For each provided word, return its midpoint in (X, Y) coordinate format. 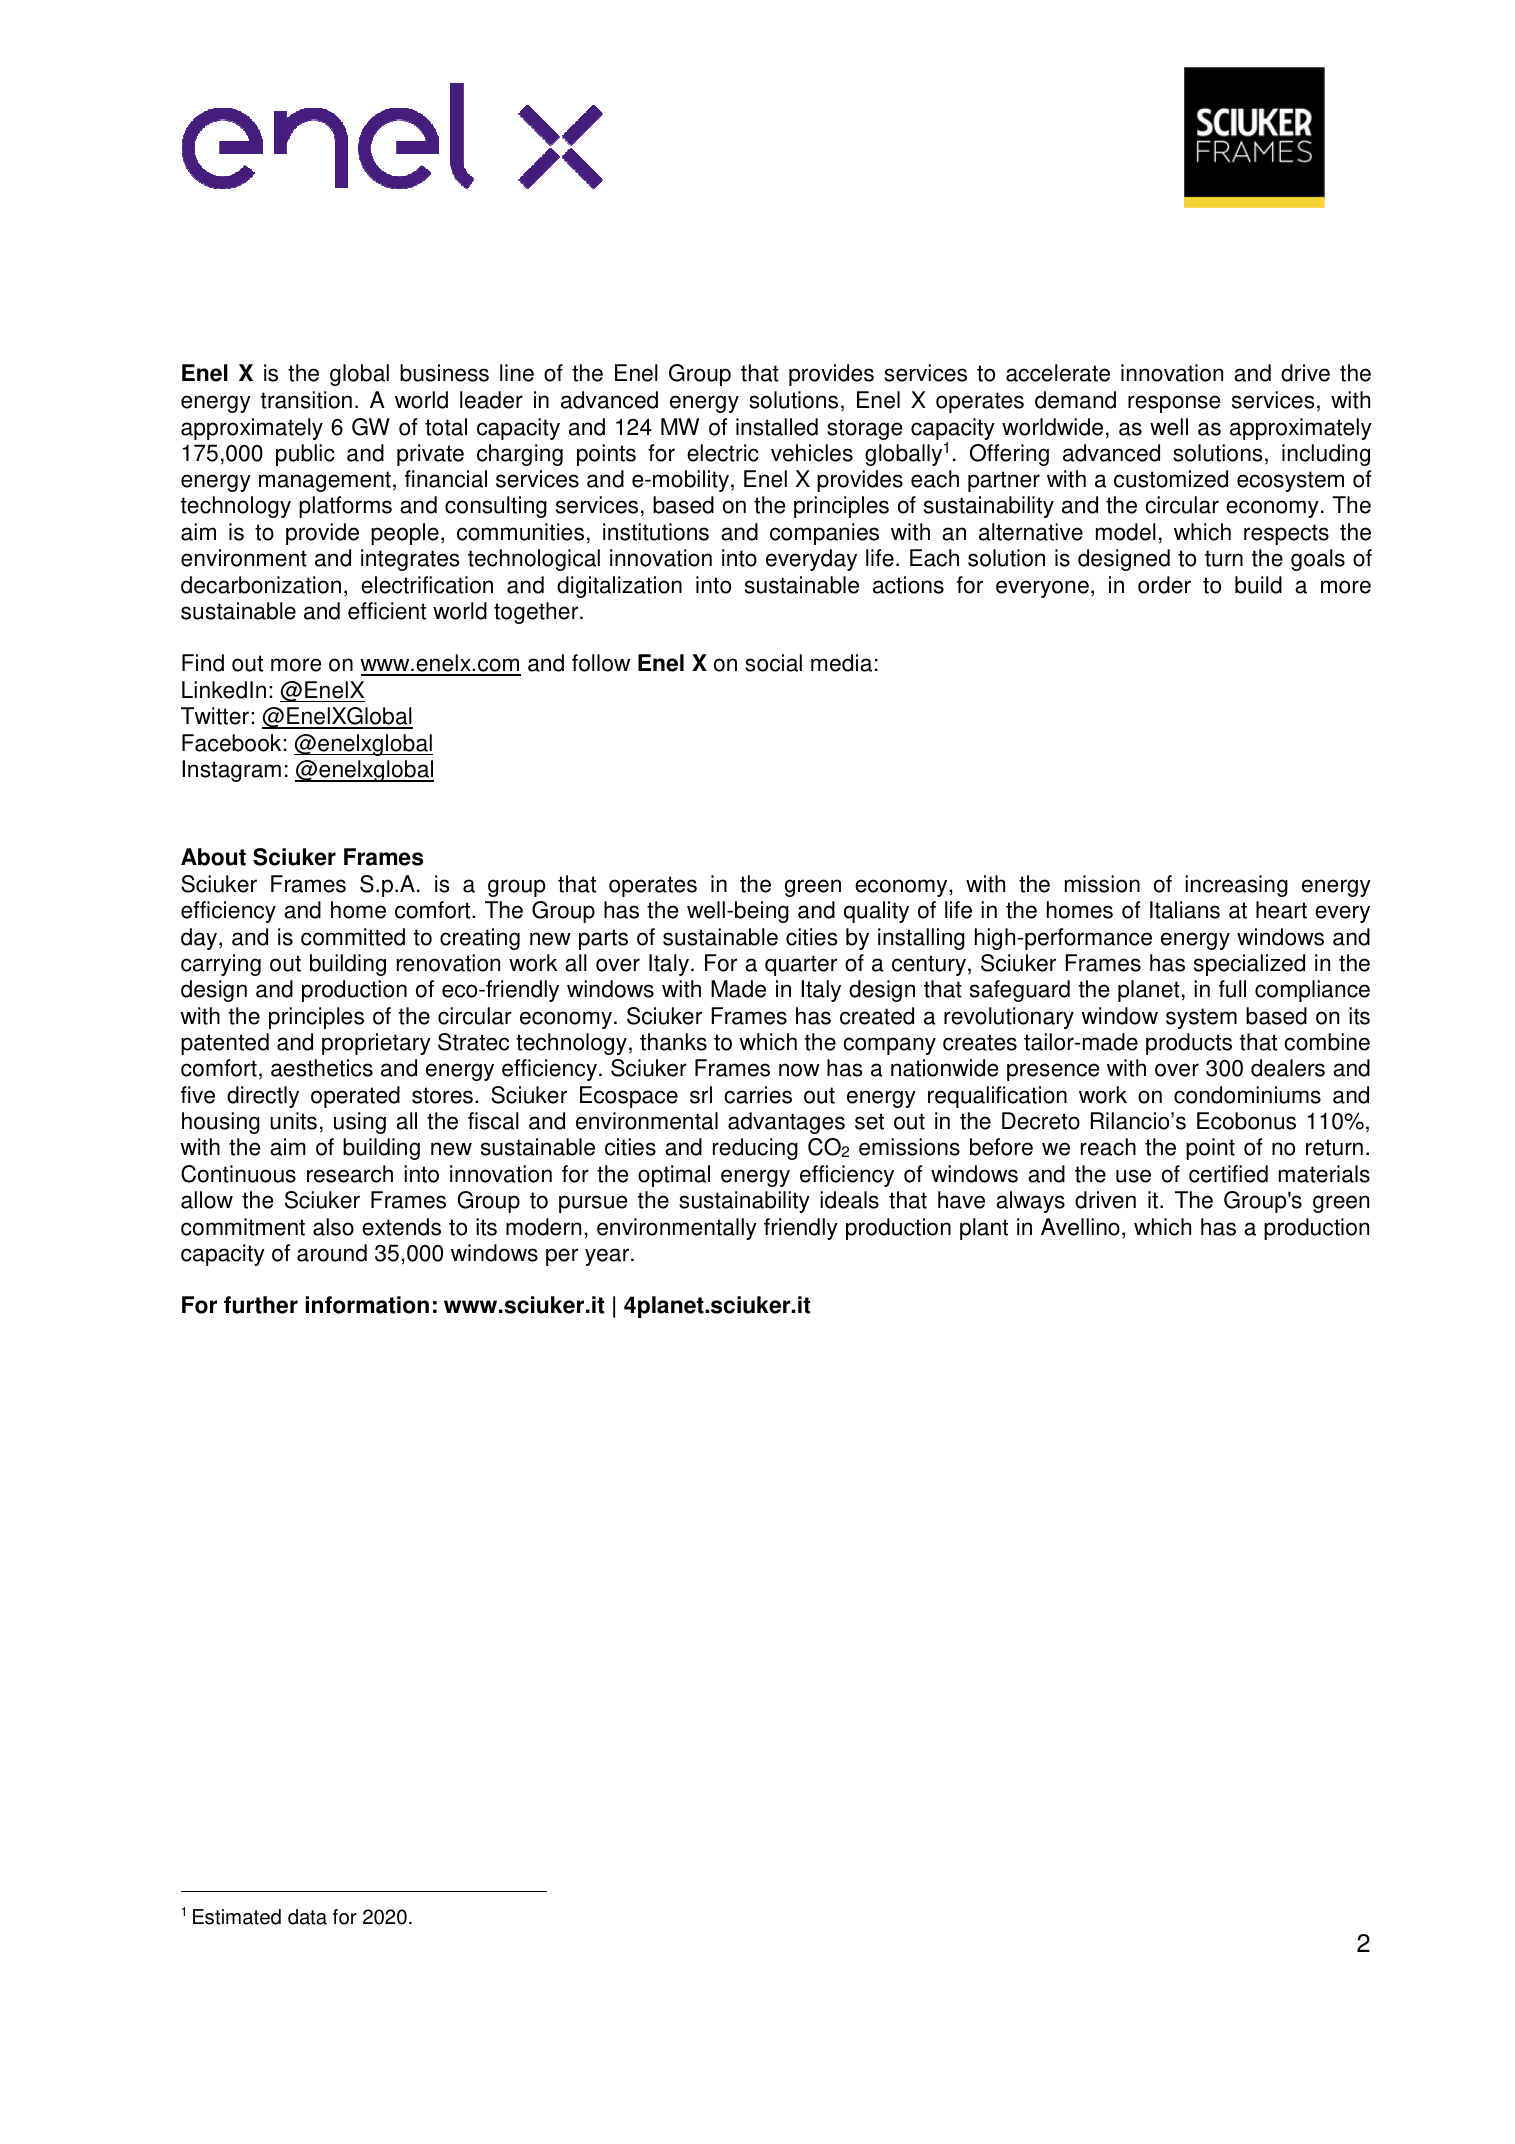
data (307, 1917)
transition (306, 400)
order (1164, 585)
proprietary (376, 1044)
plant (984, 1229)
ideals (849, 1200)
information (367, 1305)
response (1174, 404)
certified (1228, 1174)
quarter (801, 965)
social (773, 663)
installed (777, 427)
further (261, 1305)
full (1232, 989)
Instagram (231, 771)
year (608, 1257)
